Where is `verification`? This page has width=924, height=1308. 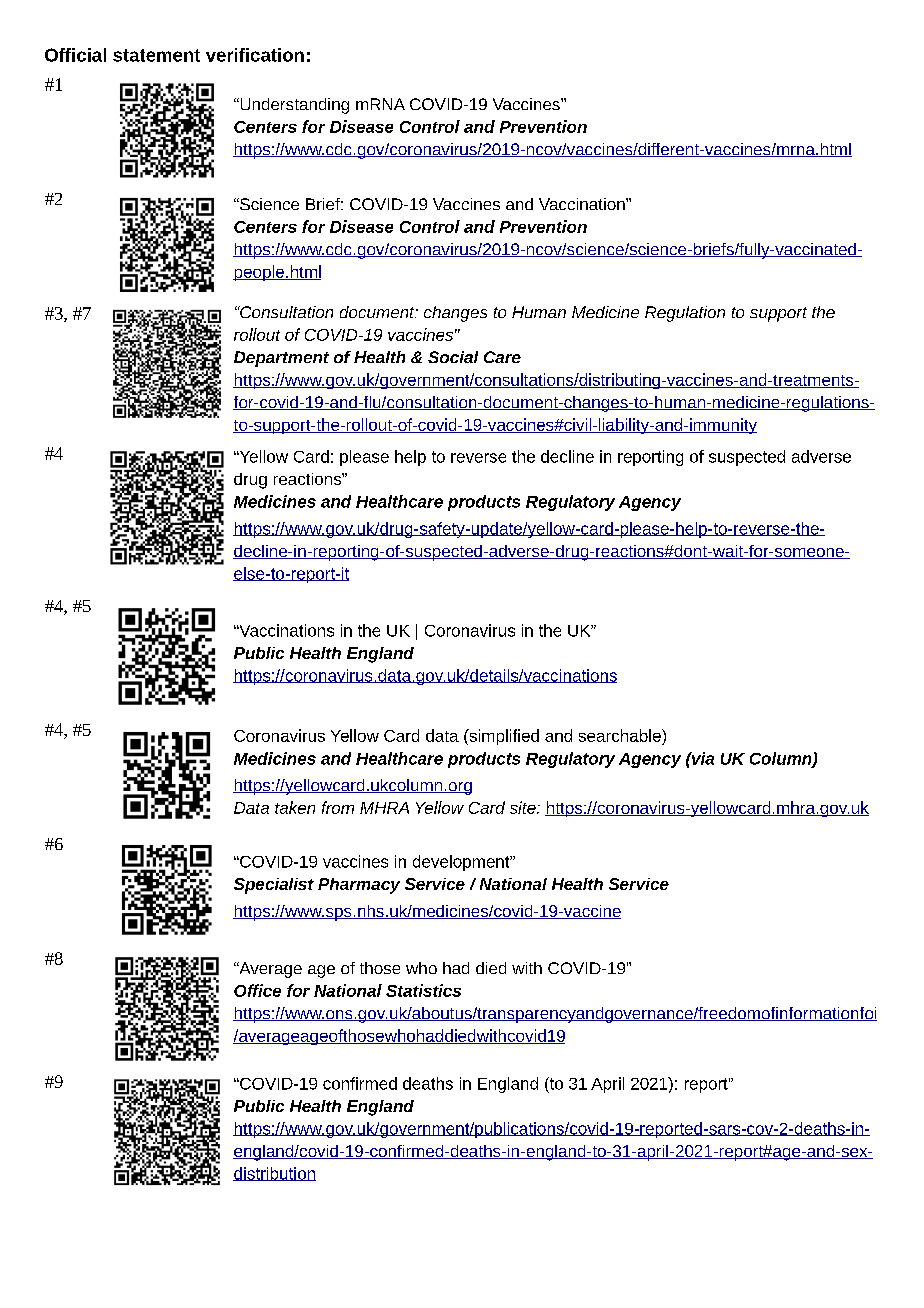 verification is located at coordinates (255, 55).
